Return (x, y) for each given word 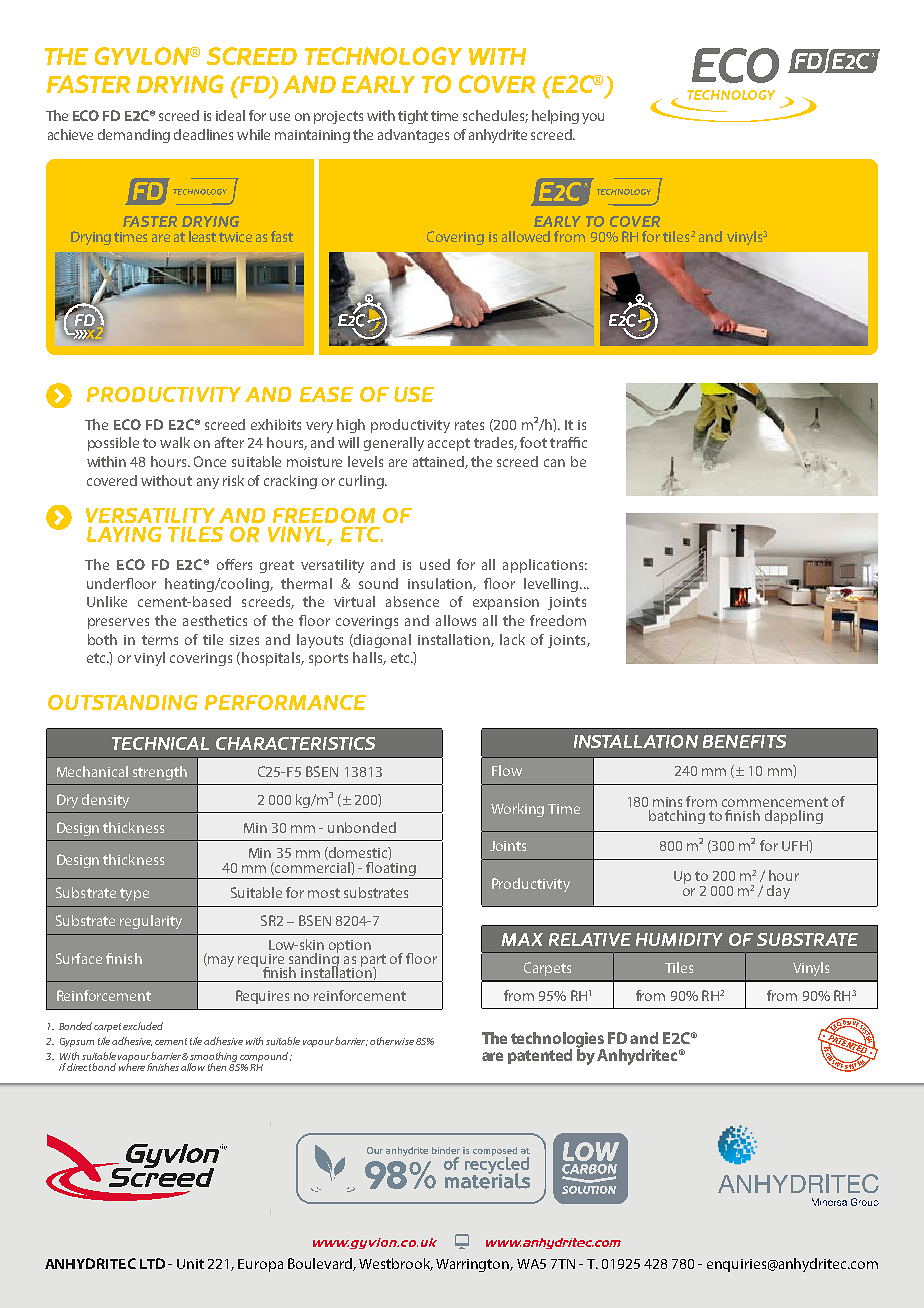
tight (413, 117)
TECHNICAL (160, 743)
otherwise (392, 1041)
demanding (134, 136)
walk (175, 442)
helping (555, 117)
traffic (568, 442)
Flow (507, 770)
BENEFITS (744, 741)
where (132, 1066)
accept (449, 444)
